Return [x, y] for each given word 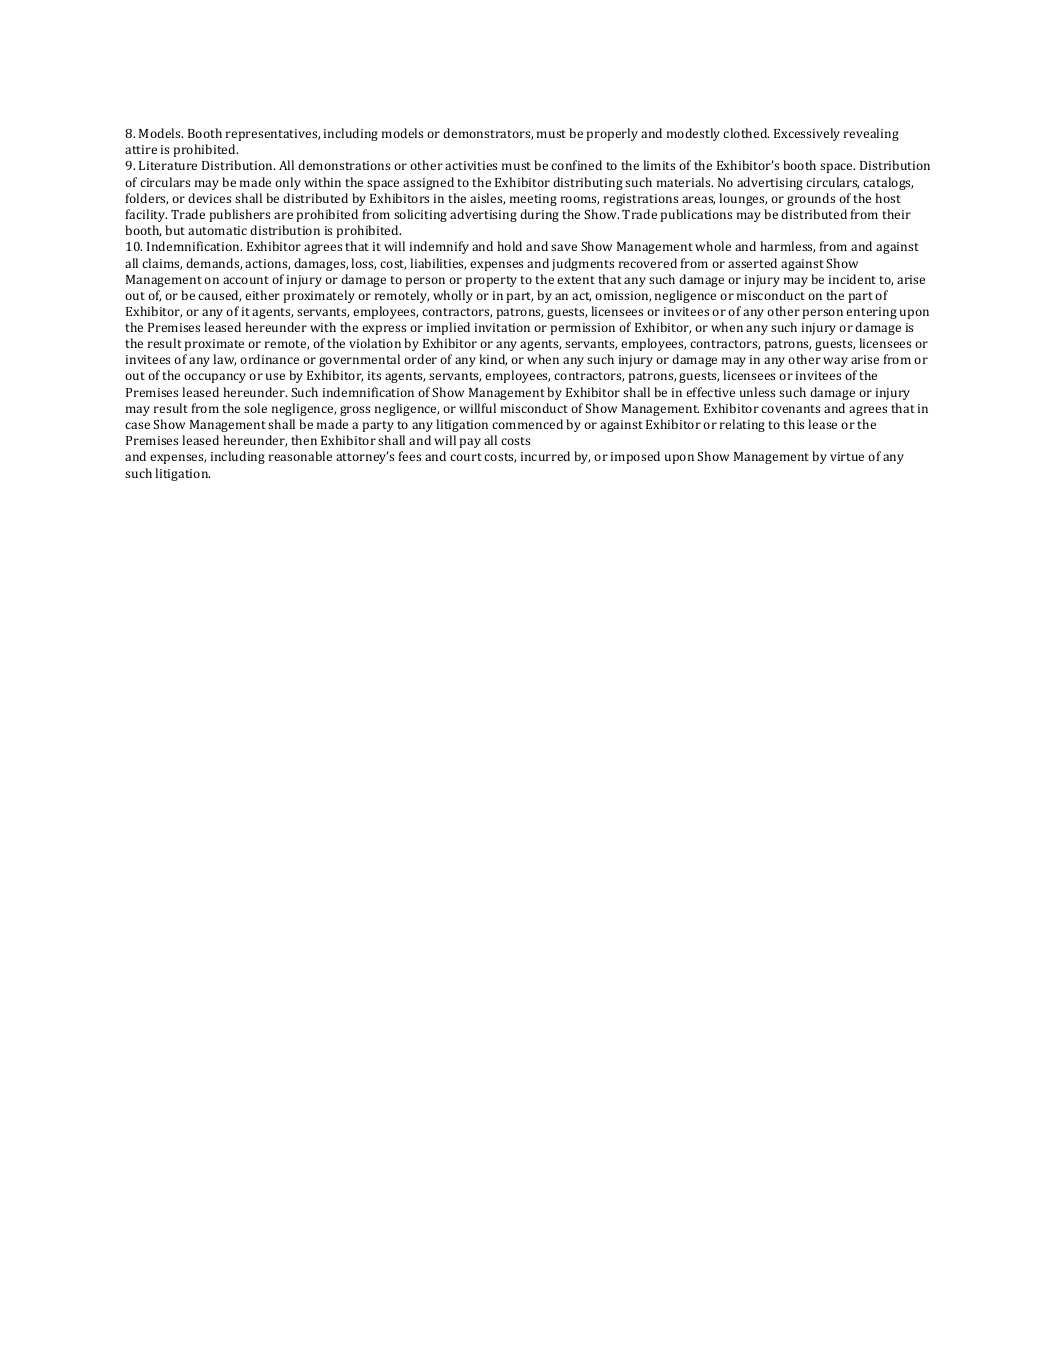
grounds [811, 199]
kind [493, 360]
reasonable [300, 456]
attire [141, 149]
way [835, 362]
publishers [240, 215]
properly [612, 134]
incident [852, 279]
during [539, 215]
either [262, 295]
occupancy [215, 378]
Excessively [807, 134]
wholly [453, 296]
